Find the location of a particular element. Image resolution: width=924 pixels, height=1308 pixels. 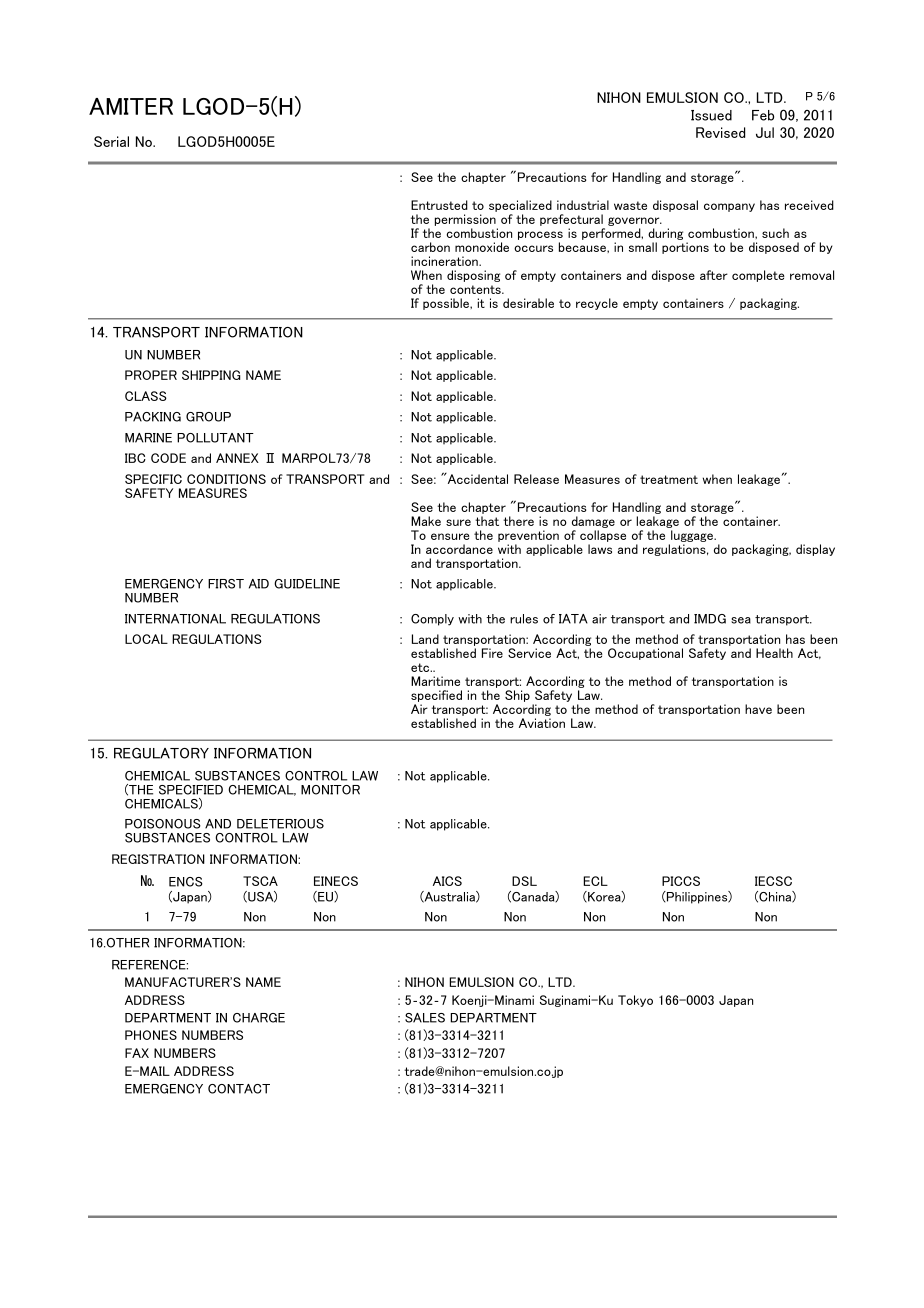

INTERNATIONAL is located at coordinates (175, 619).
